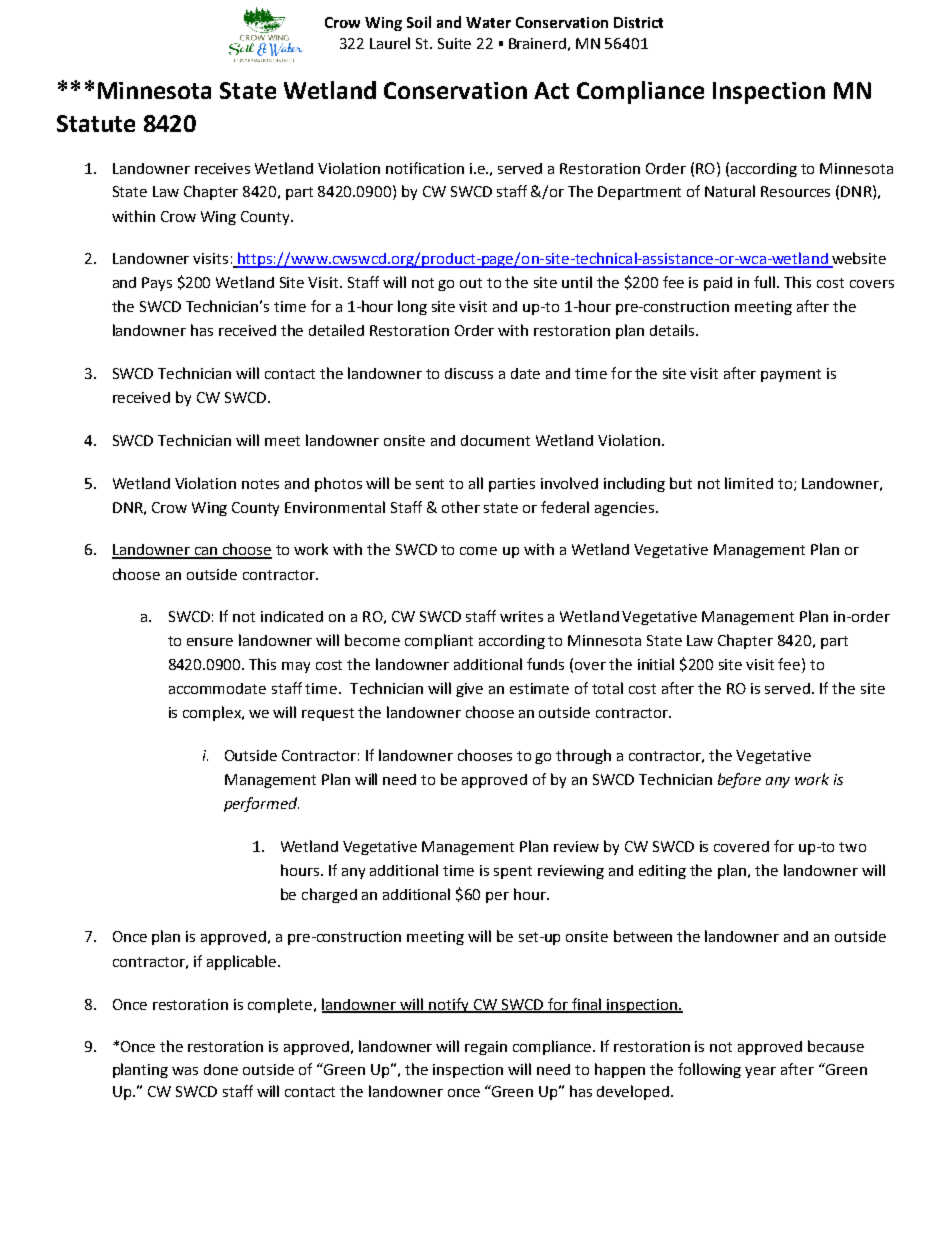 The image size is (952, 1233). What do you see at coordinates (513, 872) in the screenshot?
I see `spent` at bounding box center [513, 872].
